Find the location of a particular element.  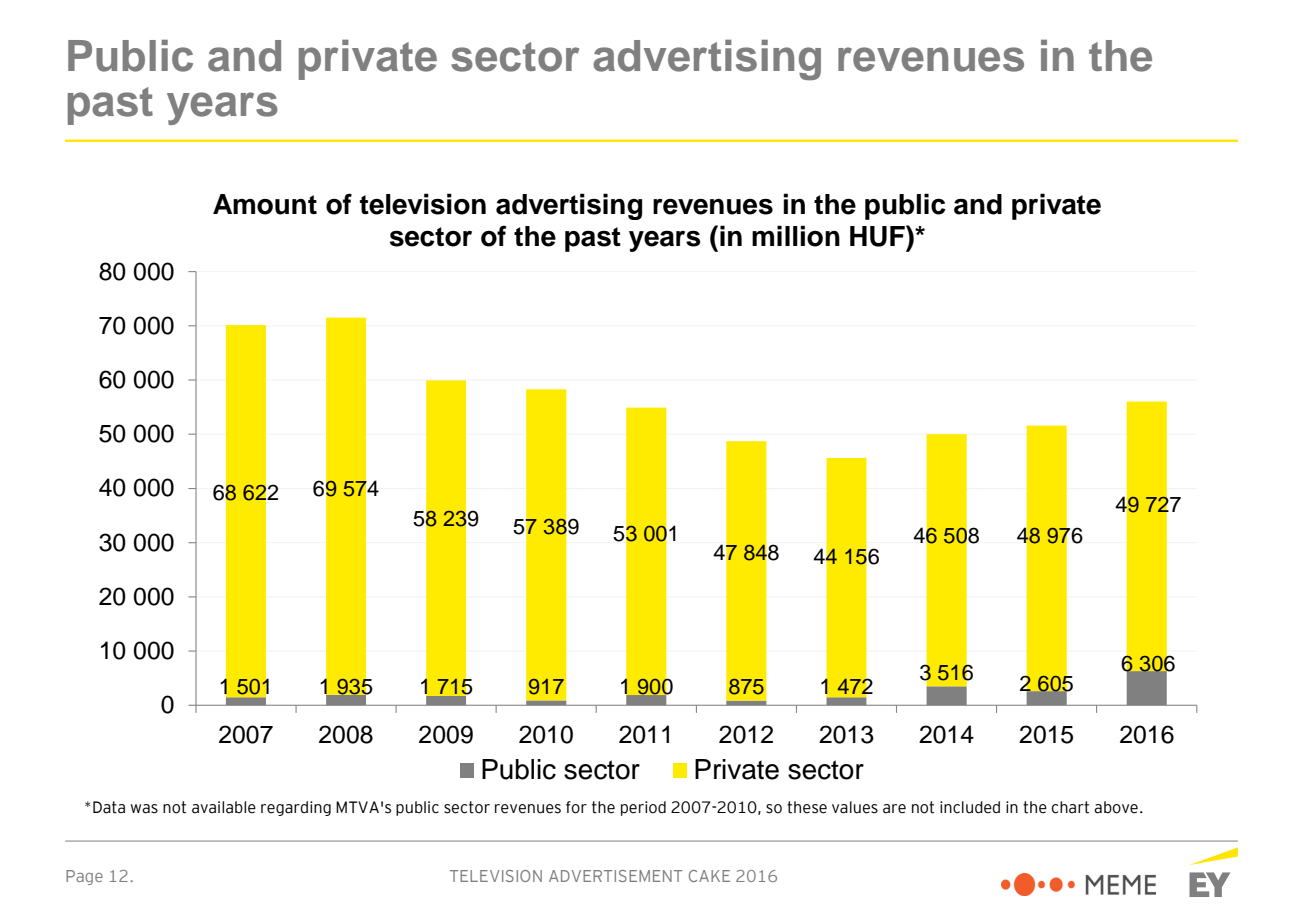

for is located at coordinates (576, 807).
